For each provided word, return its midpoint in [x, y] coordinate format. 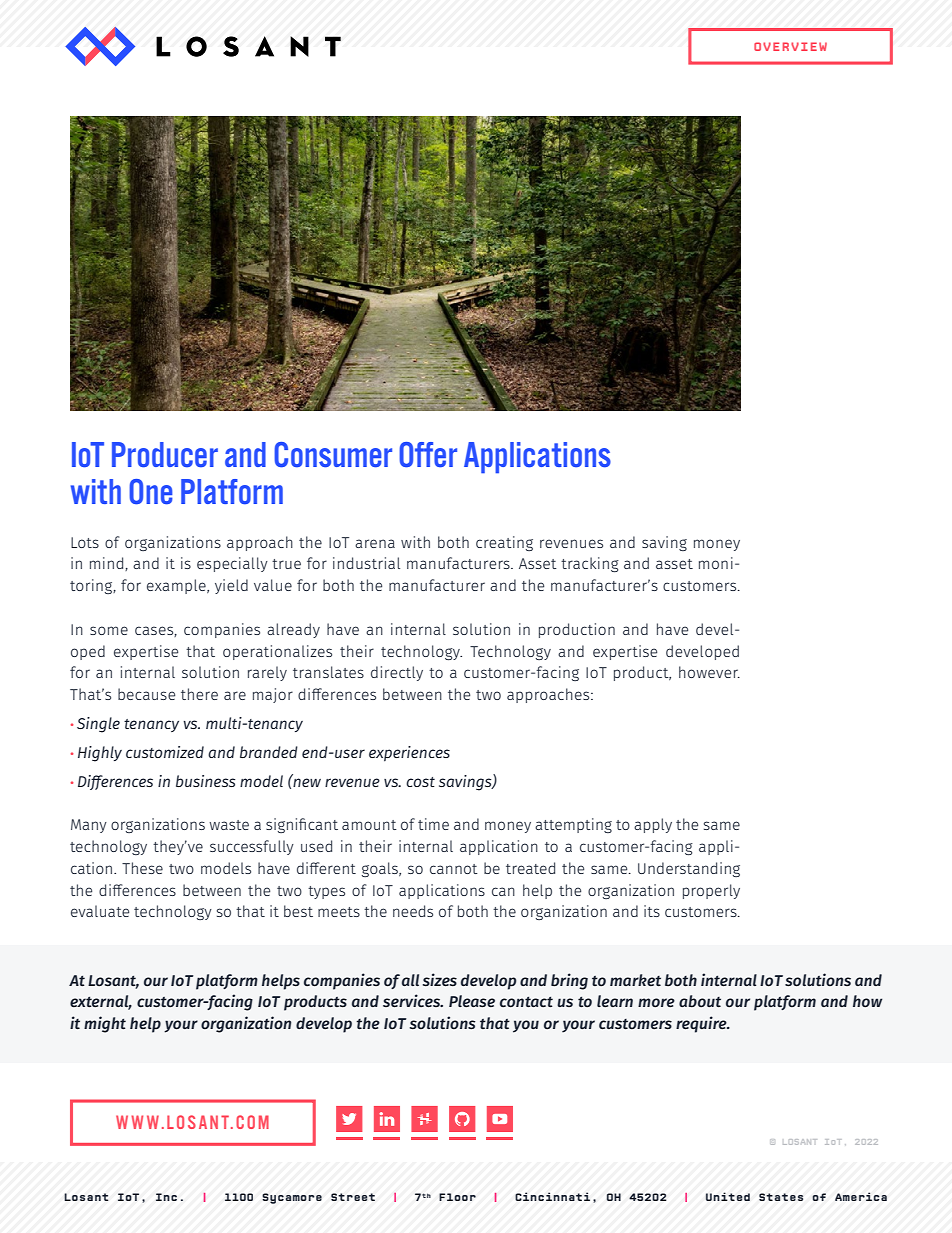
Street [353, 1197]
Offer [428, 455]
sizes [439, 980]
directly [397, 673]
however [709, 672]
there [199, 694]
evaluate [100, 911]
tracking [590, 564]
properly [711, 891]
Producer [165, 455]
